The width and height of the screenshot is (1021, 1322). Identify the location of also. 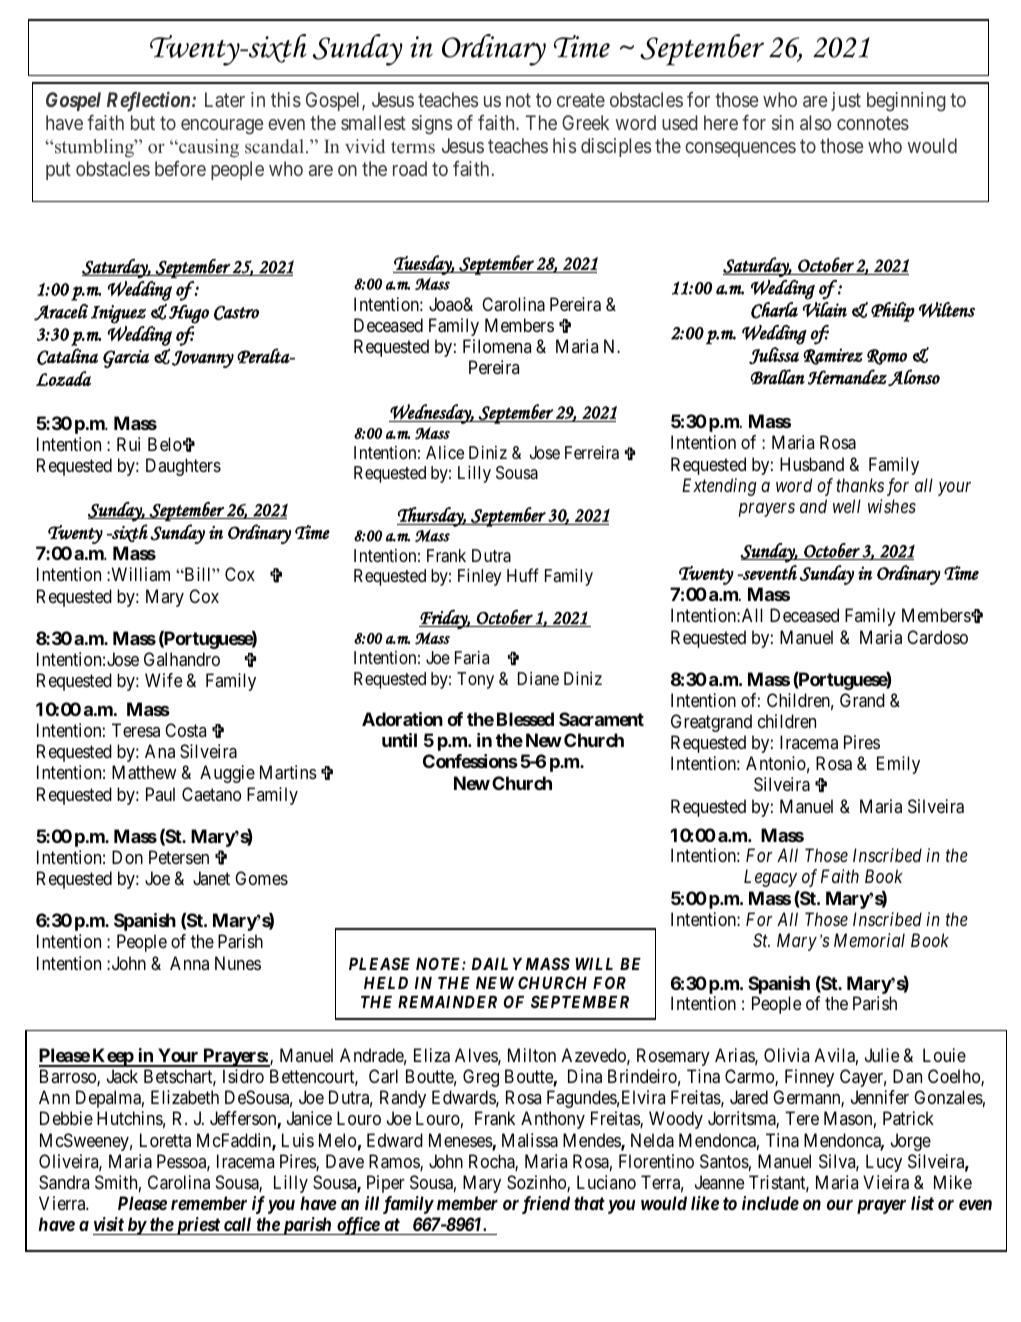
(815, 122).
